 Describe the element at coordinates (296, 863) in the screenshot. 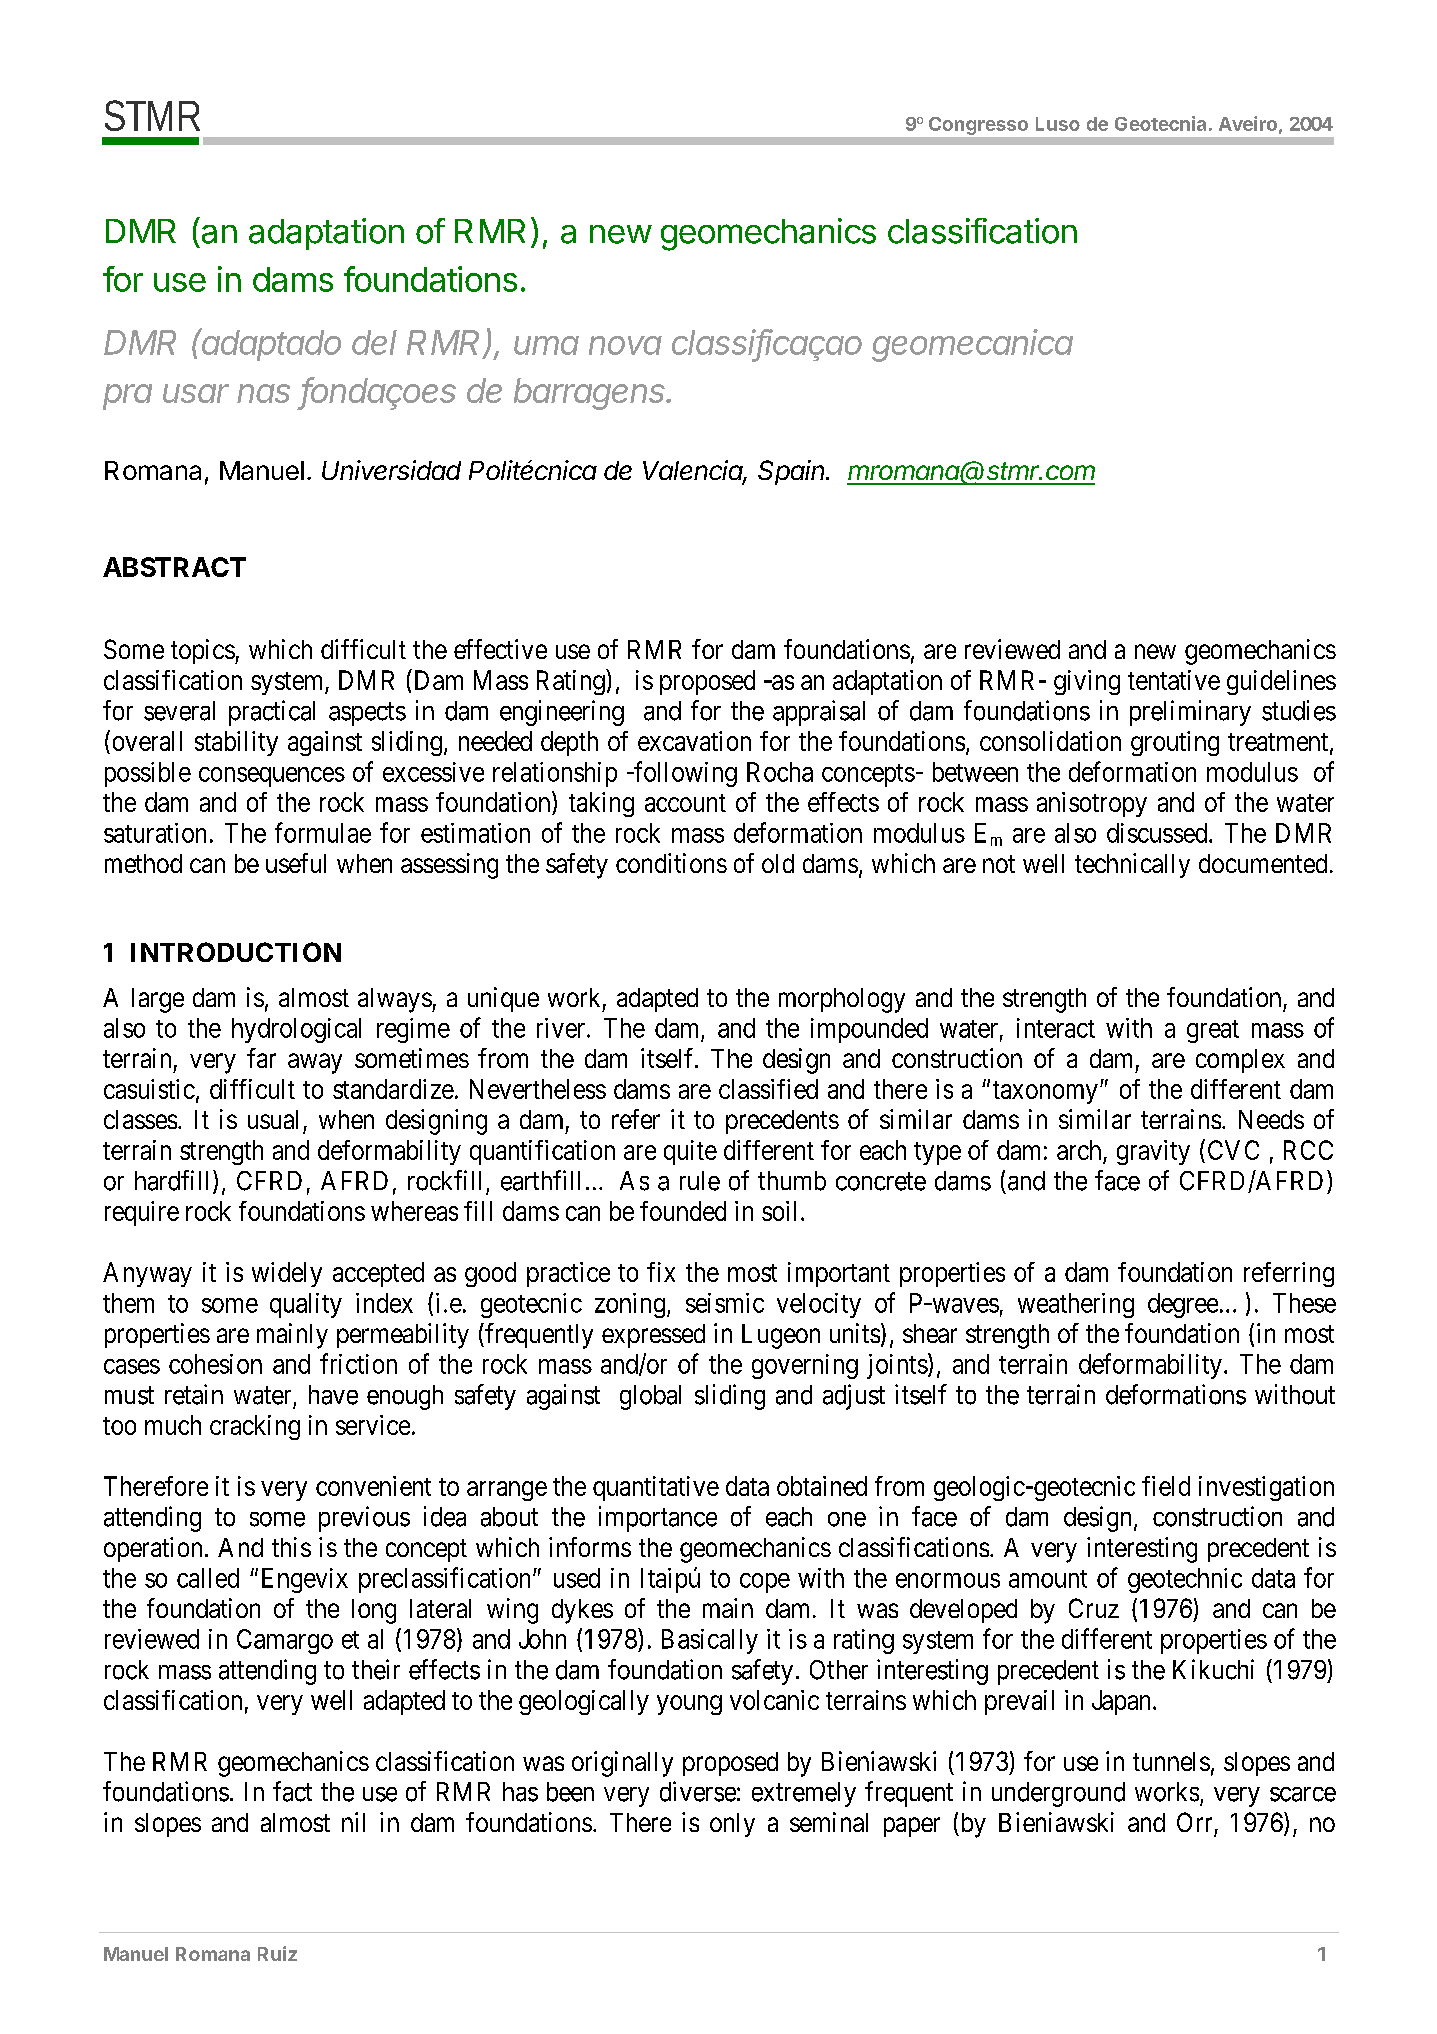

I see `useful` at that location.
